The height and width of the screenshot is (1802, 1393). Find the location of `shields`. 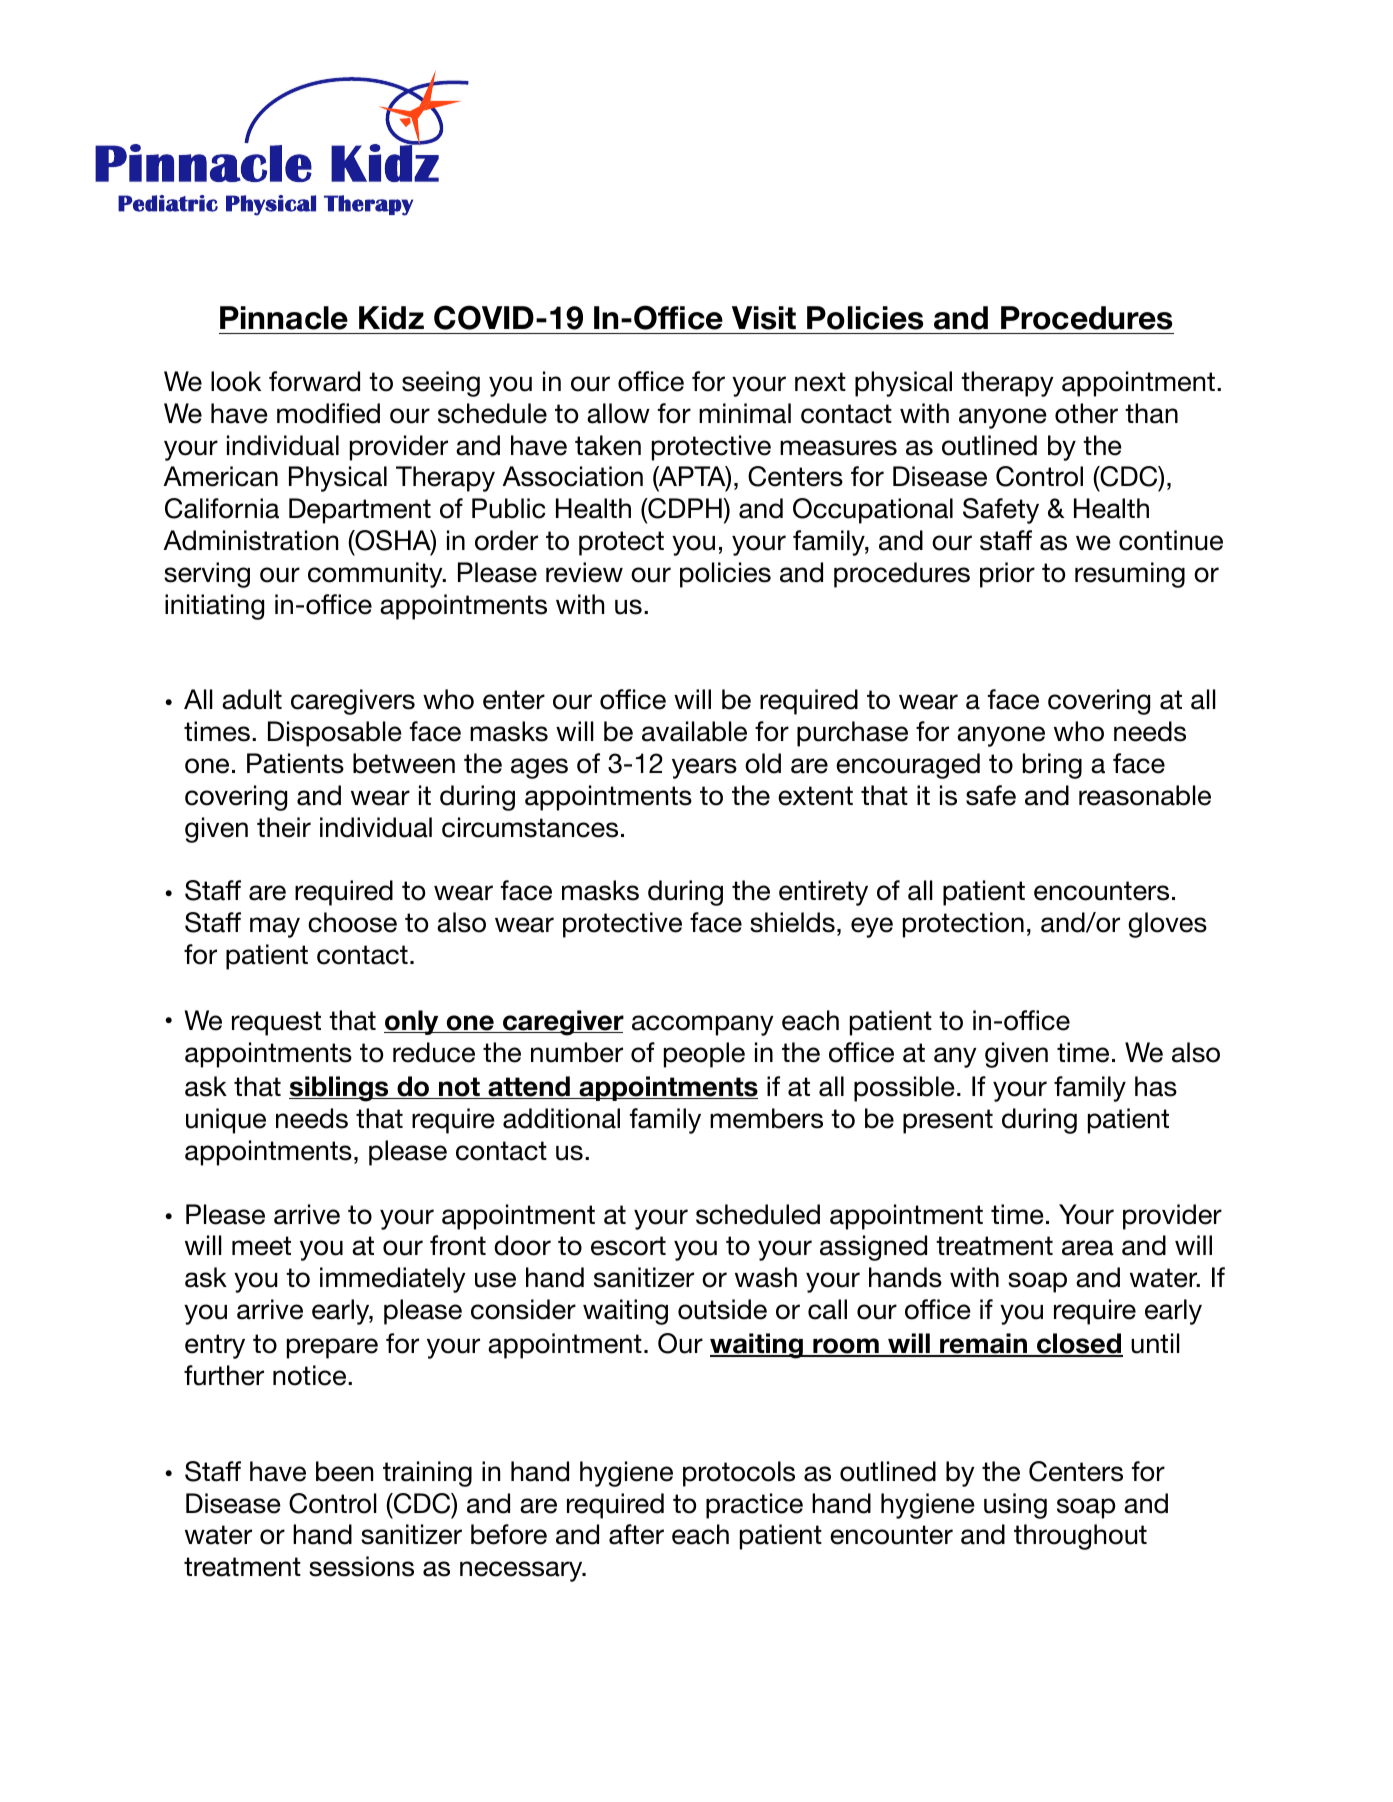

shields is located at coordinates (792, 922).
